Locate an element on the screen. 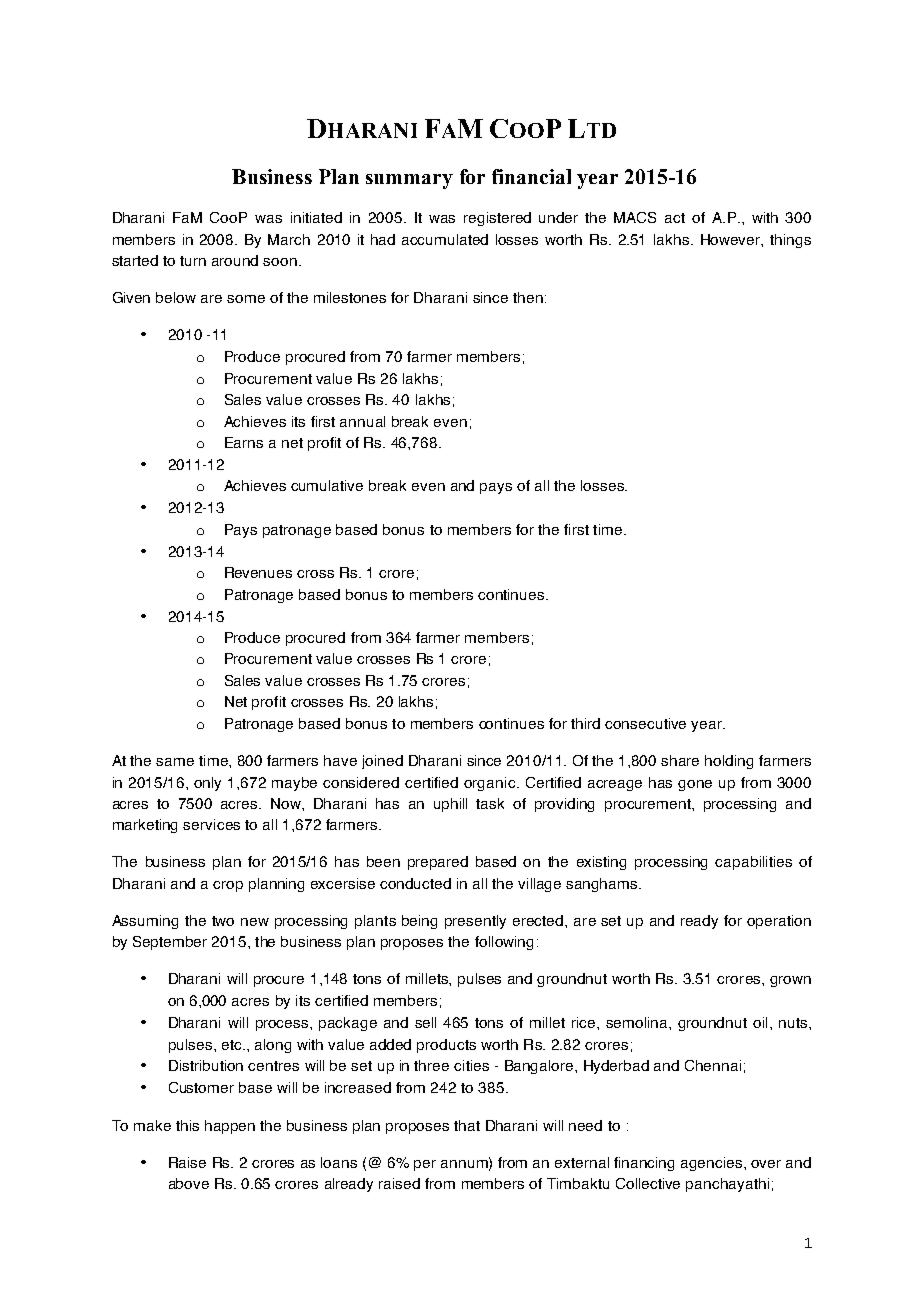  services is located at coordinates (211, 824).
